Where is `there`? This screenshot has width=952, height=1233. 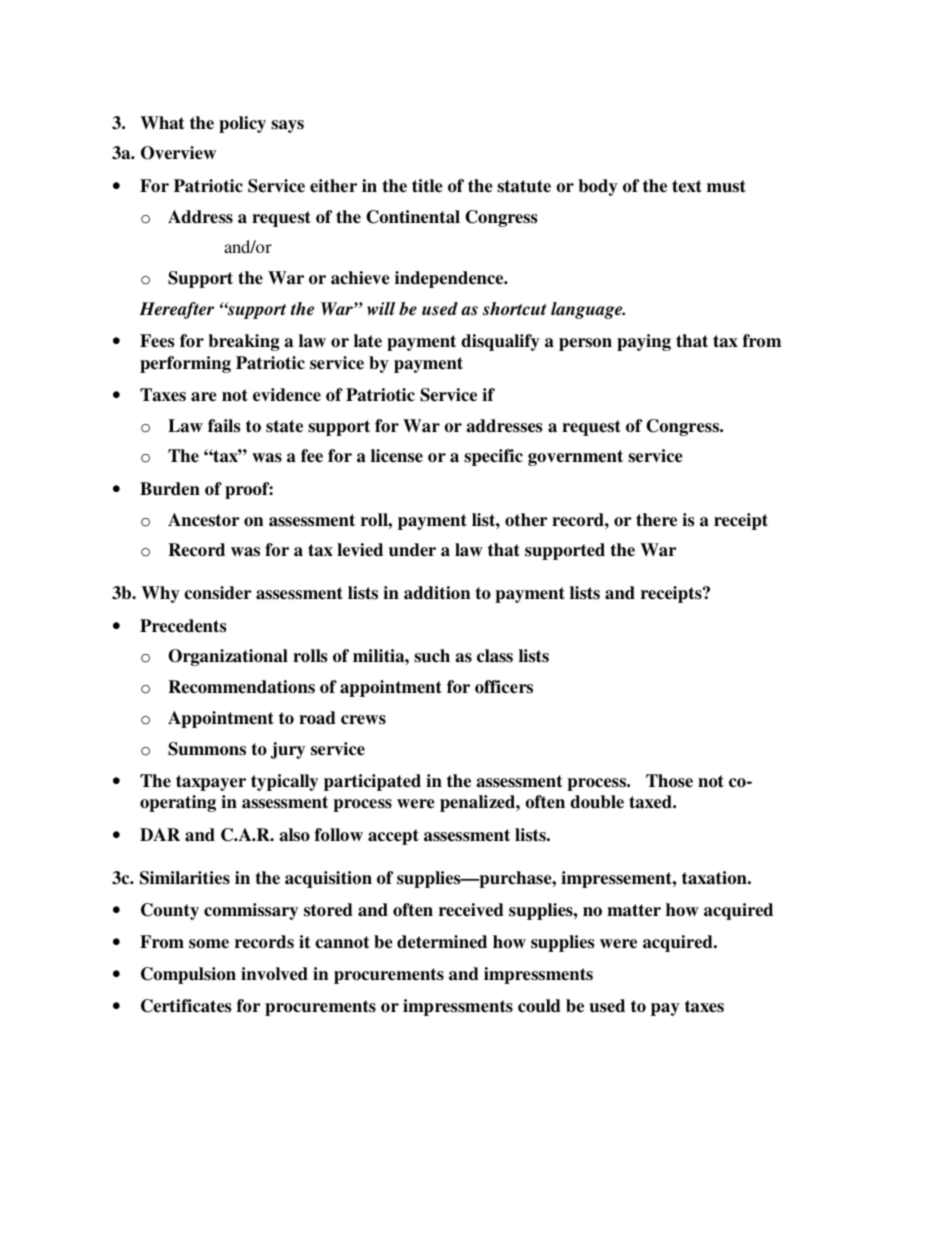
there is located at coordinates (656, 520).
